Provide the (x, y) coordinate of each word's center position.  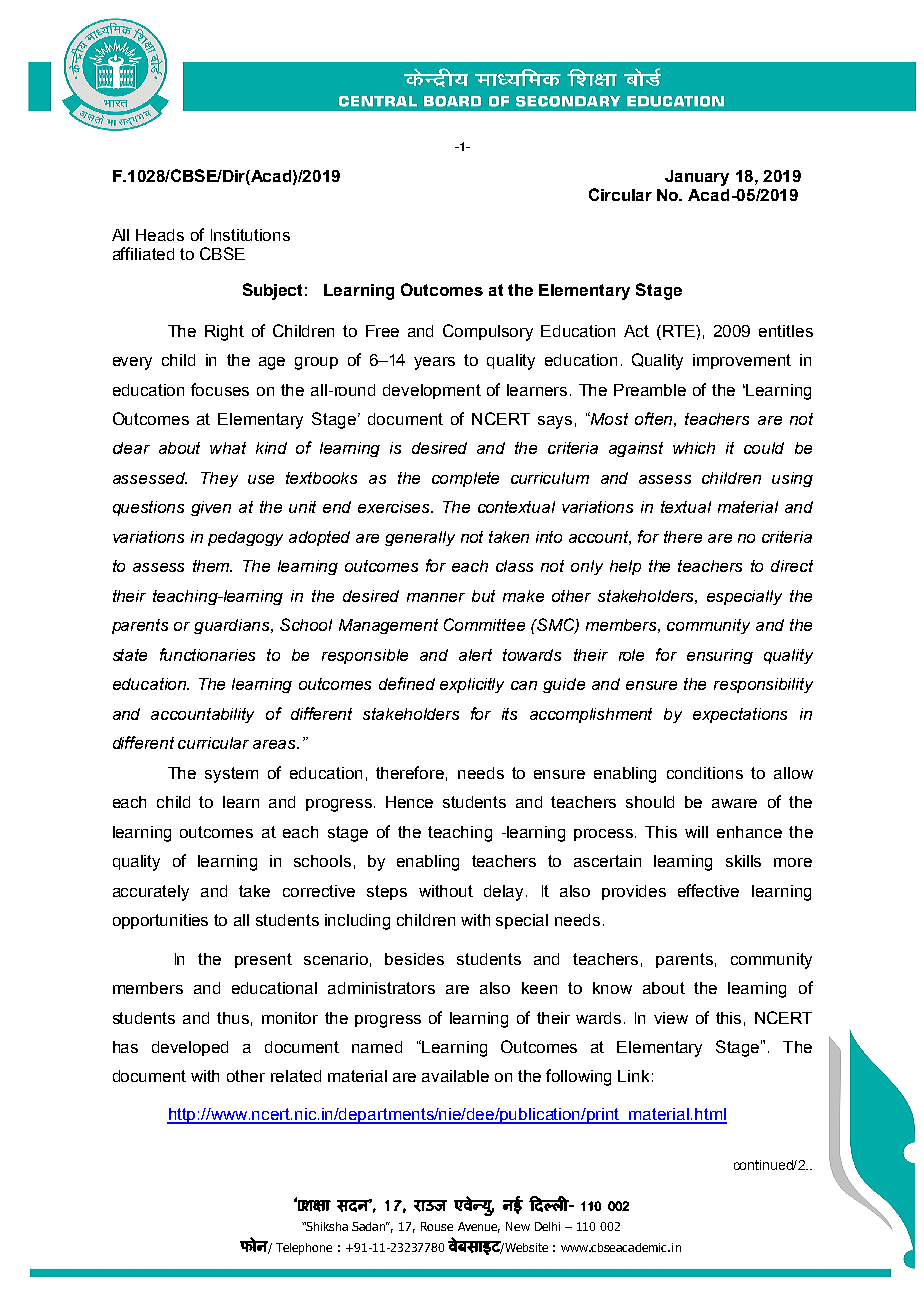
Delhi (547, 1226)
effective (708, 890)
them (212, 566)
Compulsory (488, 332)
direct (792, 566)
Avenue (479, 1227)
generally (420, 538)
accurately (151, 893)
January (697, 178)
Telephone (304, 1249)
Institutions (250, 235)
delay (505, 893)
